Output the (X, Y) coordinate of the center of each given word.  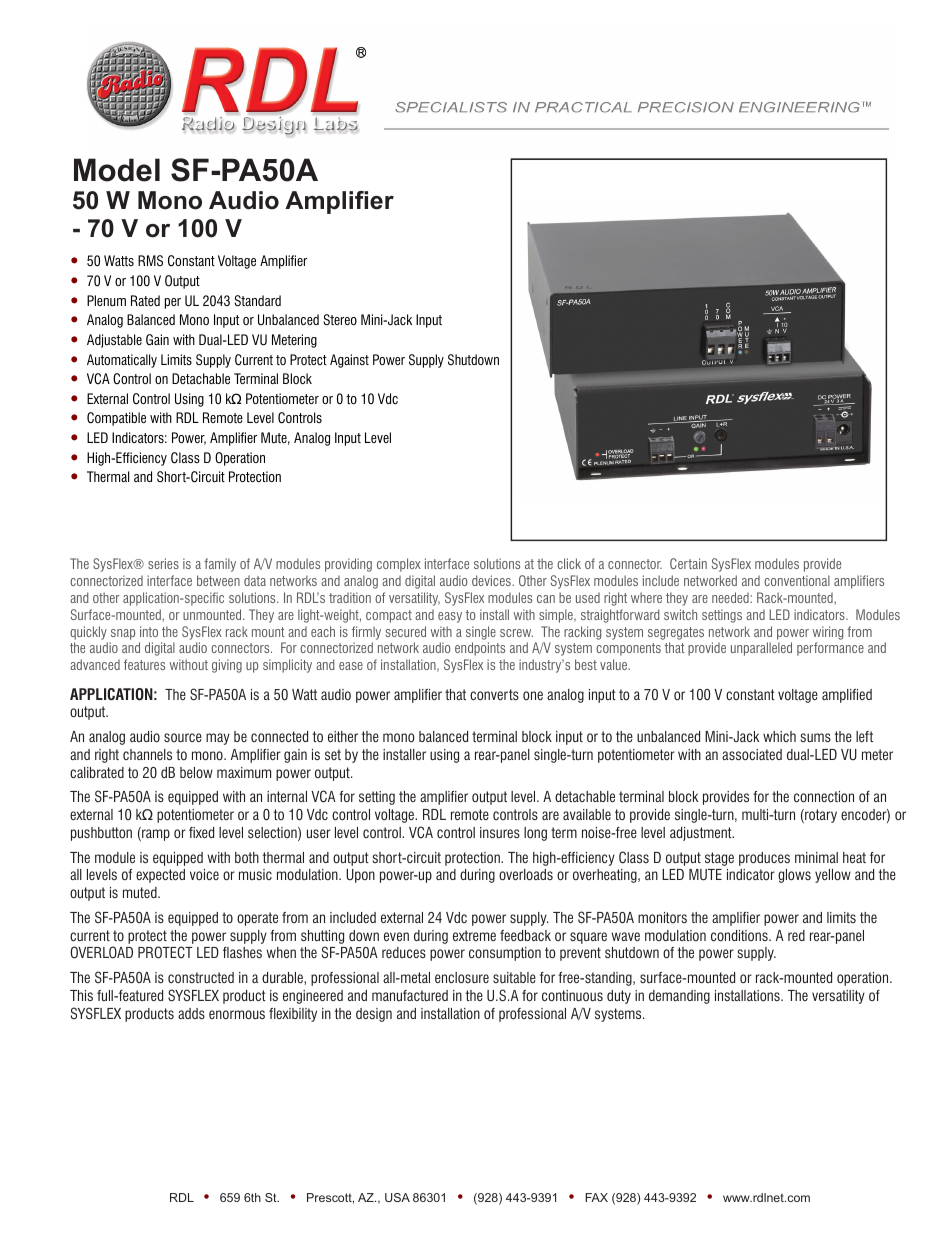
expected (160, 876)
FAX (596, 1197)
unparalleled (761, 649)
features (144, 664)
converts (494, 694)
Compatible (116, 419)
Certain (688, 563)
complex (399, 565)
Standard (257, 300)
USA (397, 1197)
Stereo (340, 319)
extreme (474, 935)
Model (117, 170)
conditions (740, 935)
